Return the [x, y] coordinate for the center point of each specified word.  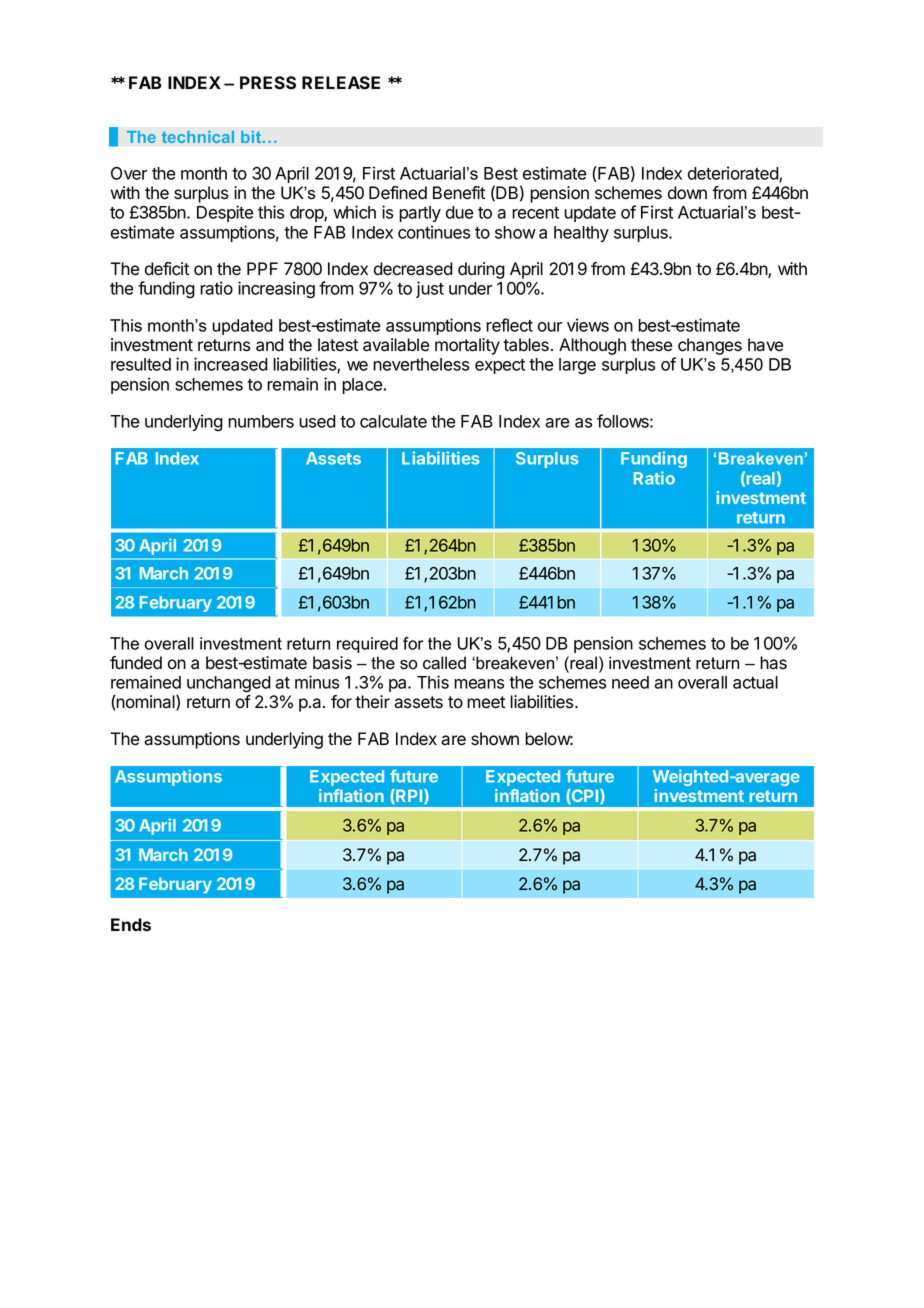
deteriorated [734, 174]
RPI [409, 796]
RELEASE [341, 83]
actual [755, 682]
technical [198, 137]
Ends [131, 924]
